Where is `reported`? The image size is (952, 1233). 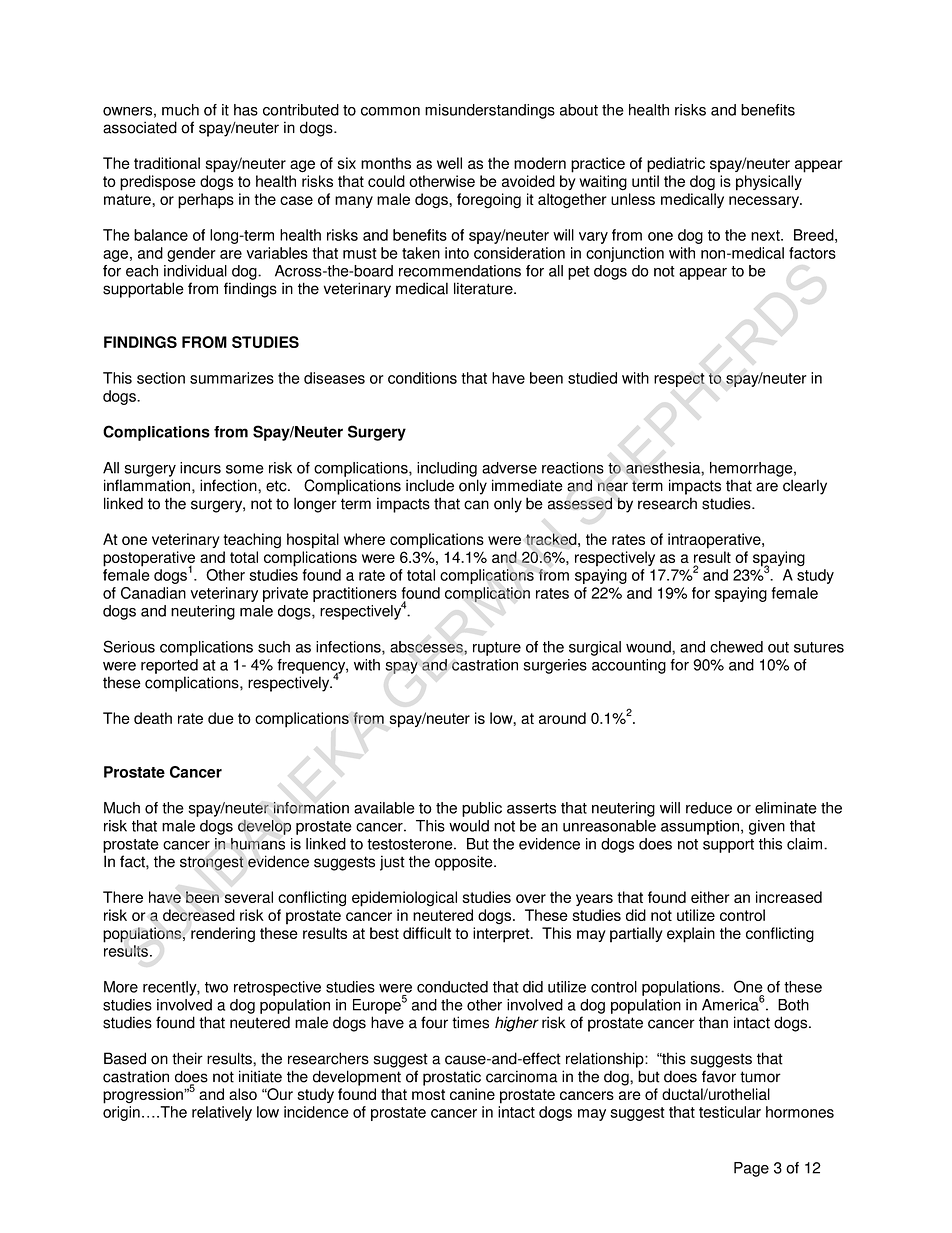 reported is located at coordinates (169, 666).
